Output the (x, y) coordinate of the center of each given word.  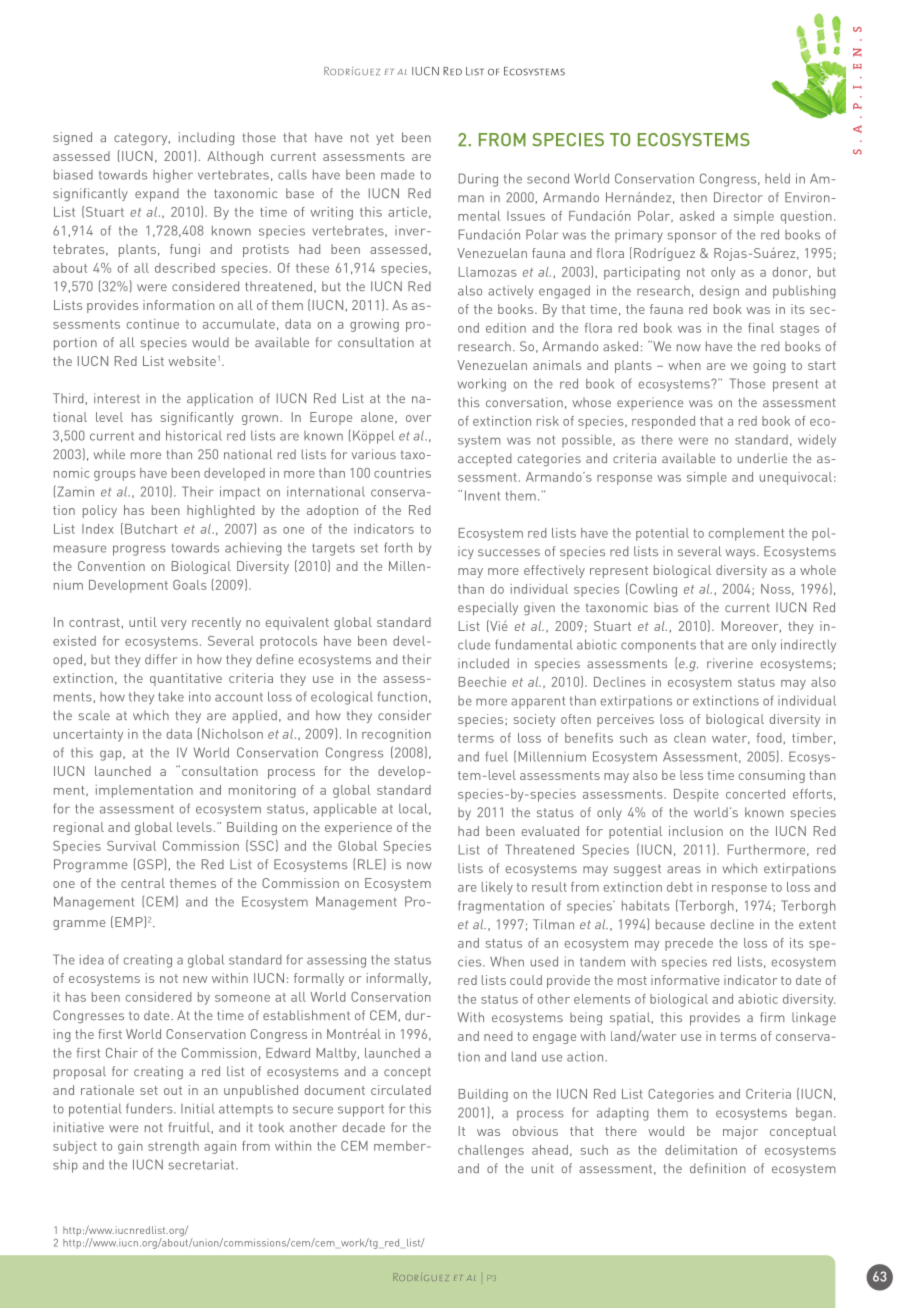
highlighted (221, 511)
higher (173, 176)
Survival (131, 846)
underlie (762, 458)
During (478, 180)
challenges (491, 1151)
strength (173, 1147)
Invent (482, 495)
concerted (755, 794)
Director (738, 197)
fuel (497, 756)
